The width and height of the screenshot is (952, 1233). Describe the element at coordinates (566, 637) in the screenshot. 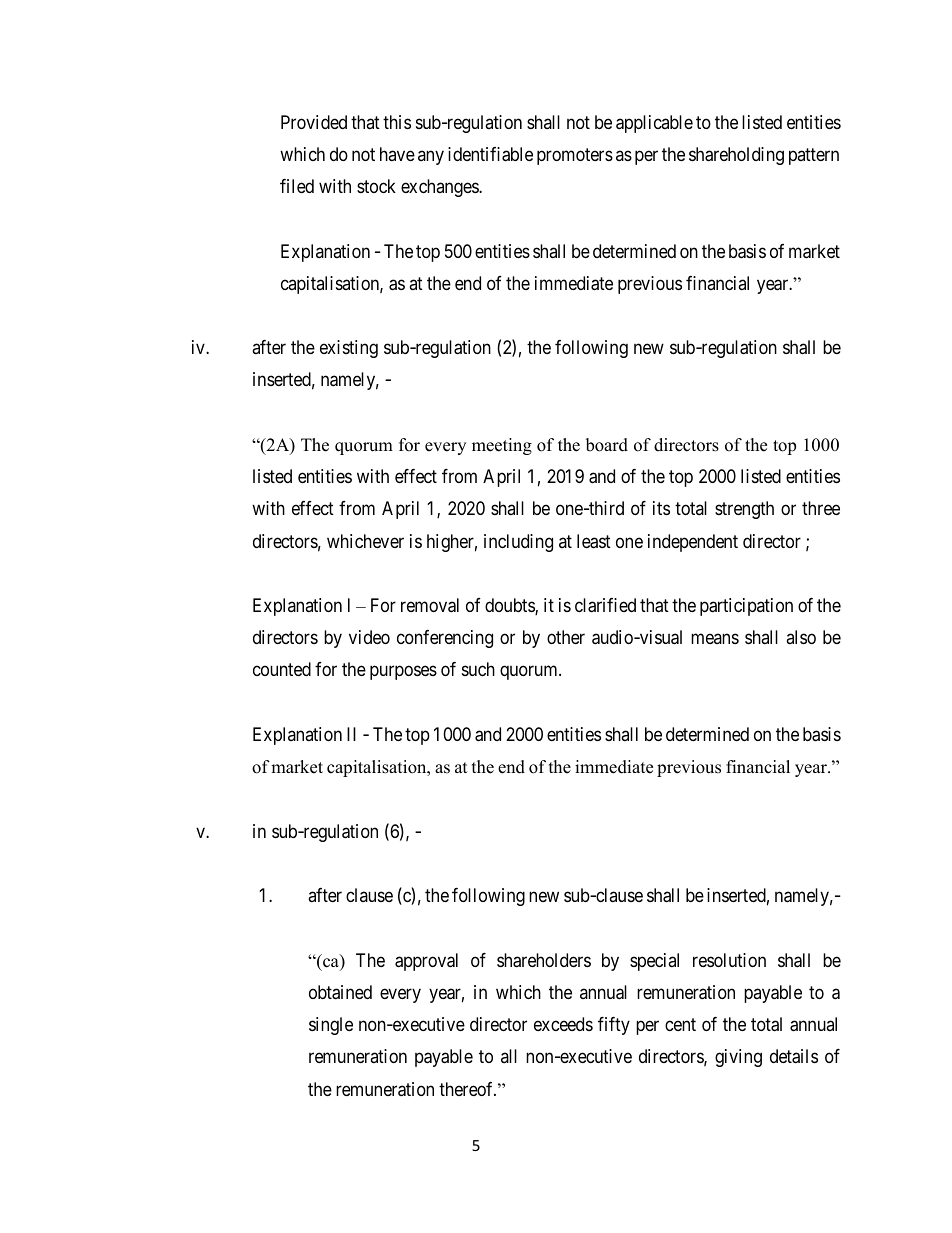

I see `other` at that location.
